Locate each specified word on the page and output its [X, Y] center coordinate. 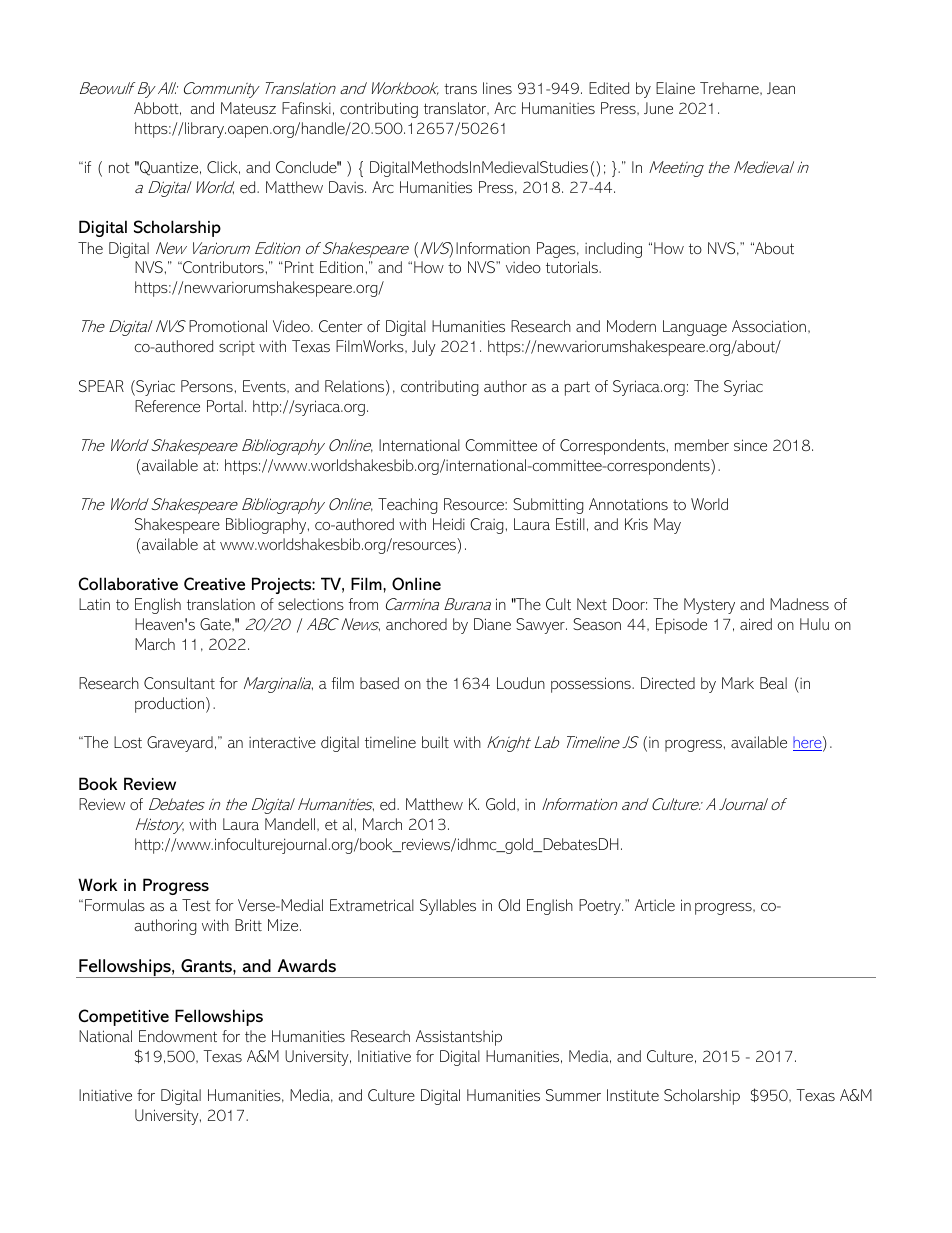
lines [497, 88]
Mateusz [248, 108]
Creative [214, 583]
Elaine [675, 88]
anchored [416, 624]
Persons [207, 386]
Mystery [709, 606]
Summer [573, 1095]
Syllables [448, 907]
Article [655, 905]
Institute [633, 1095]
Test [196, 905]
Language [695, 328]
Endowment [178, 1036]
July [424, 348]
